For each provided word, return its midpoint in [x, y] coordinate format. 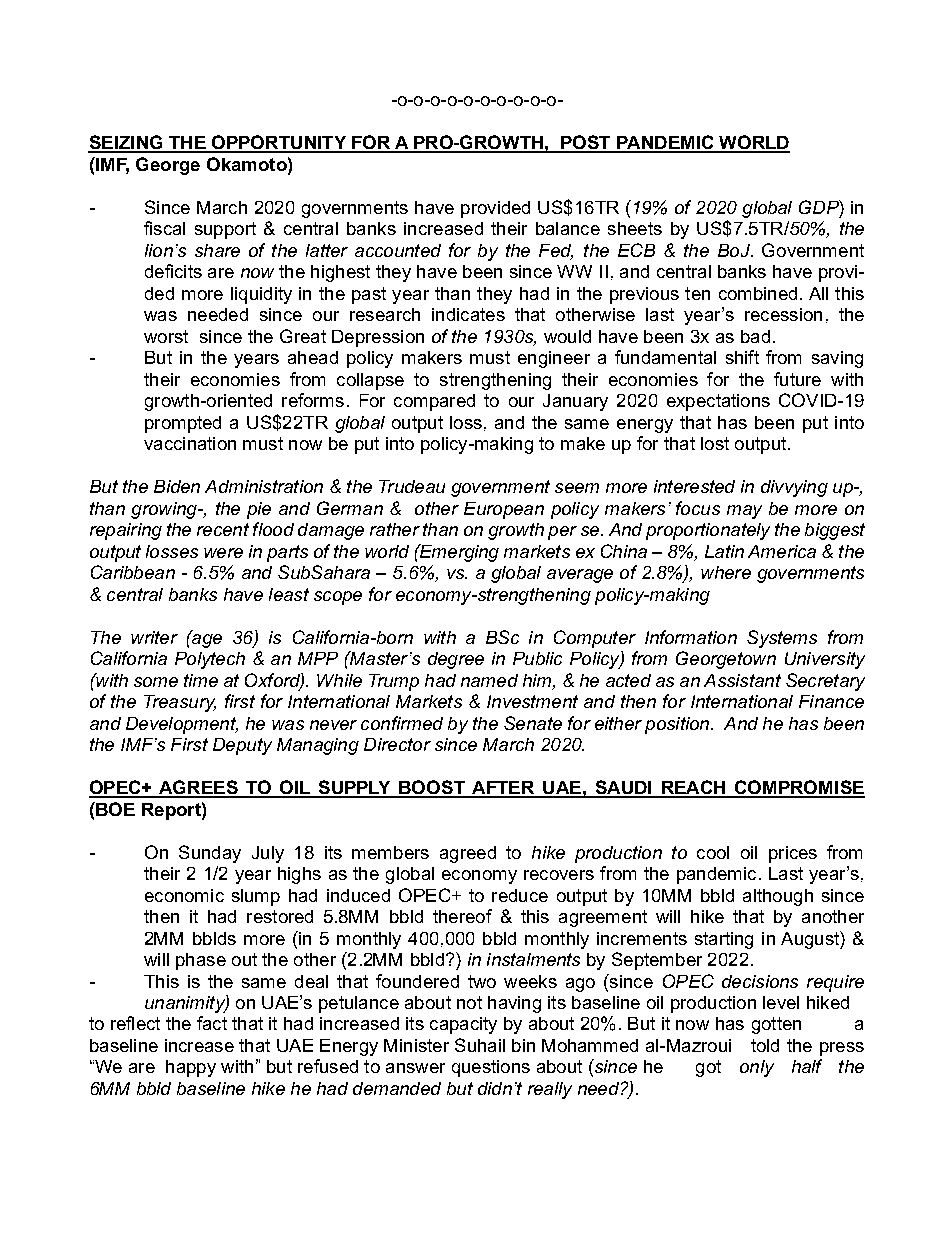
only [757, 1068]
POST [586, 143]
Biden [177, 486]
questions [491, 1068]
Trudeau [412, 486]
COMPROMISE [799, 788]
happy [191, 1068]
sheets [635, 228]
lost [715, 443]
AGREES [198, 788]
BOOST [432, 788]
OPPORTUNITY [279, 143]
